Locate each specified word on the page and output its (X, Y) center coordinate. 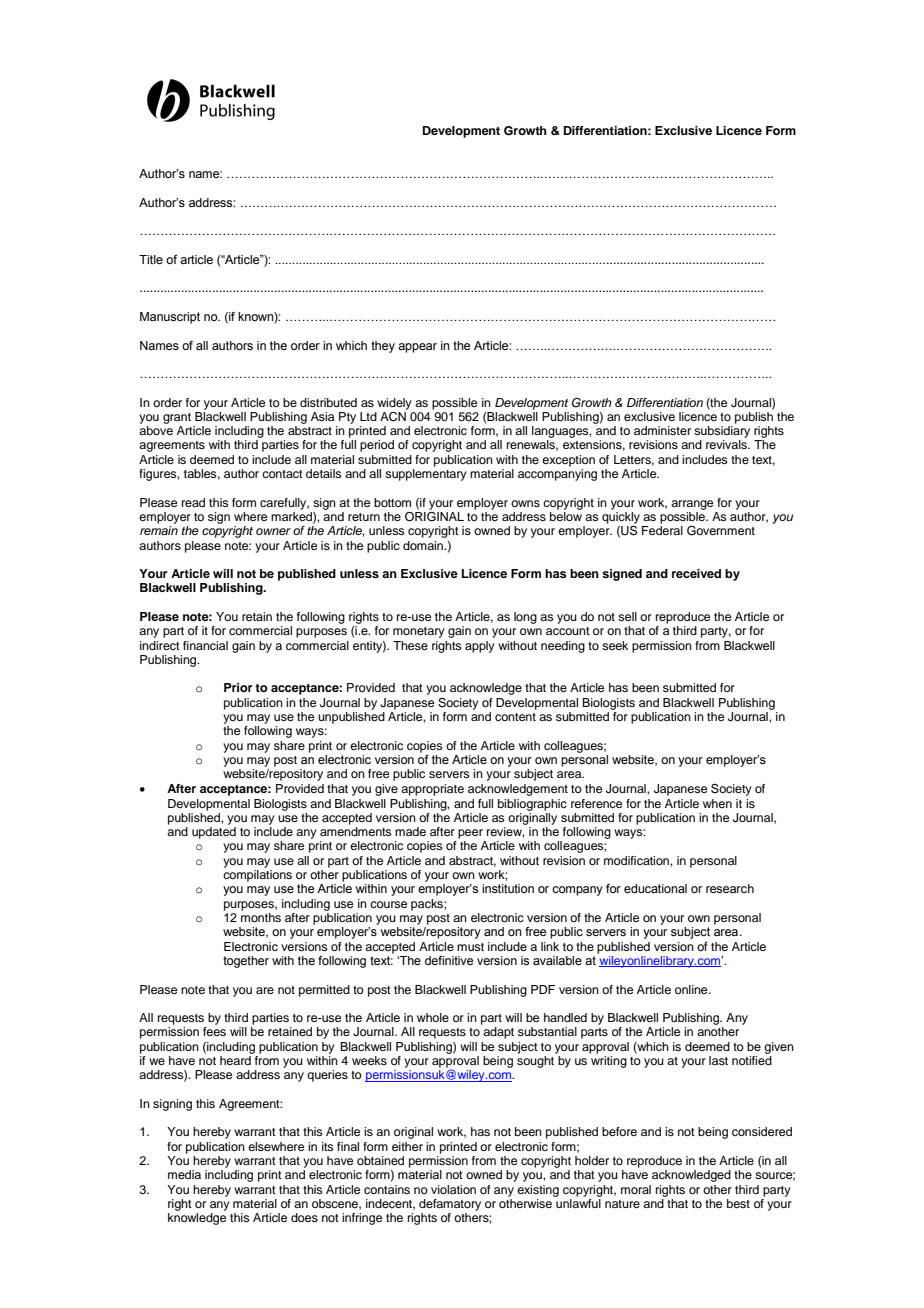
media (184, 1174)
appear (417, 348)
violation (453, 1189)
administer (662, 430)
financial (205, 645)
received (696, 573)
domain (424, 545)
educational (655, 888)
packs (428, 905)
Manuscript (170, 318)
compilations (257, 876)
